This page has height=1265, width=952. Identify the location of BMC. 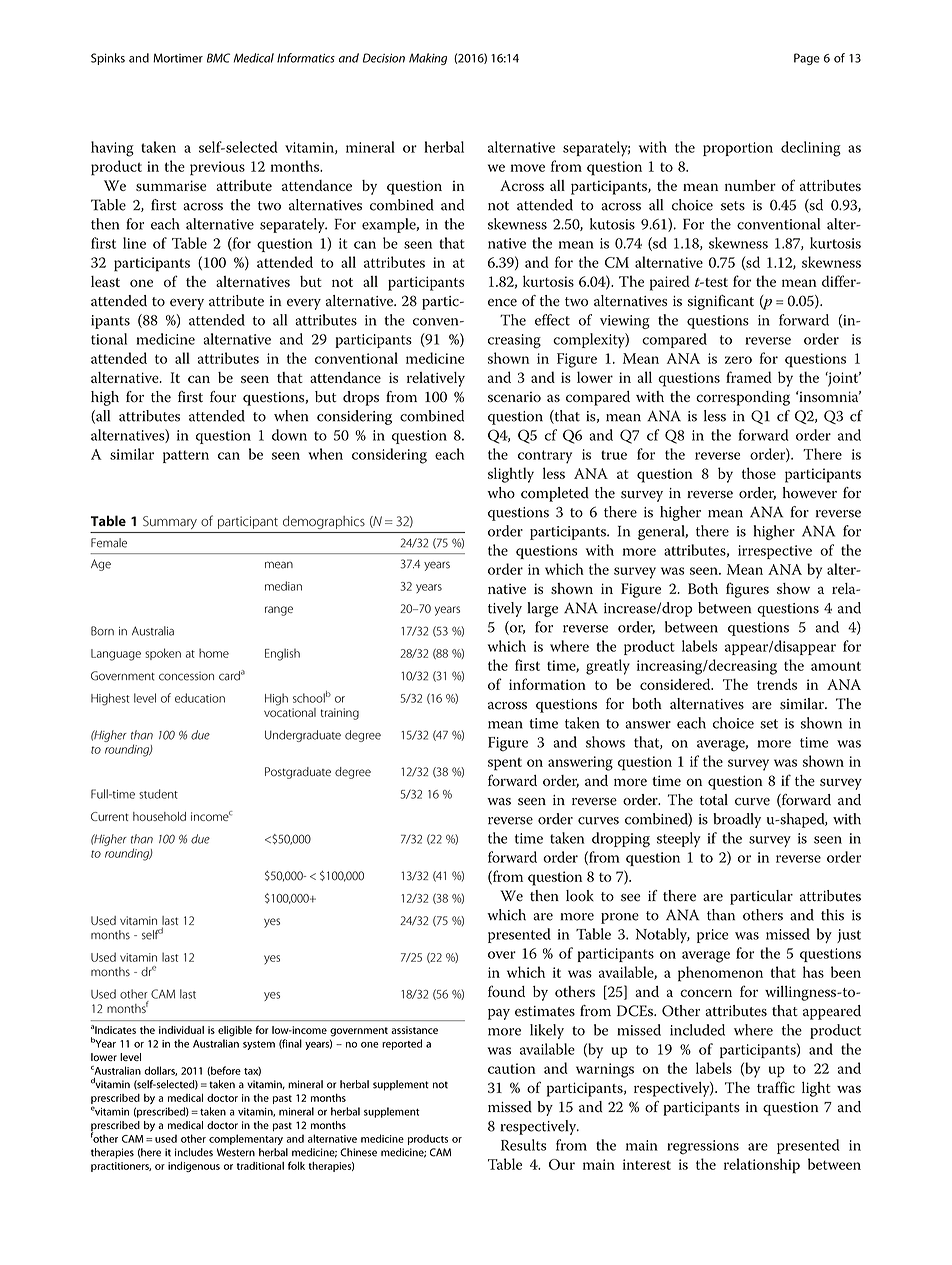
(218, 58).
